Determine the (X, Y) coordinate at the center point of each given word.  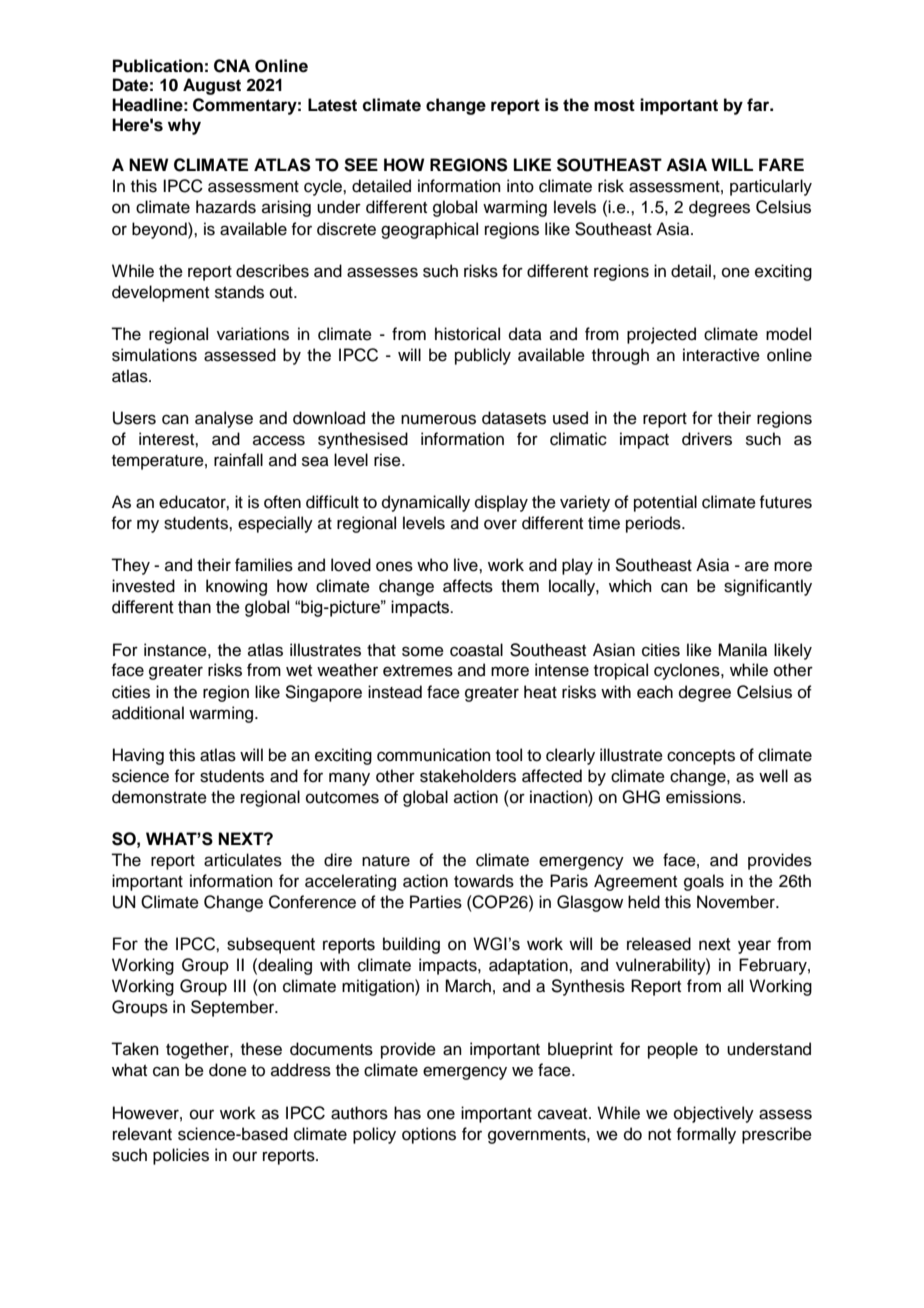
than (194, 607)
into (520, 186)
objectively (714, 1114)
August (212, 86)
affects (468, 586)
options (429, 1135)
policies (181, 1156)
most (614, 105)
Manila (742, 650)
